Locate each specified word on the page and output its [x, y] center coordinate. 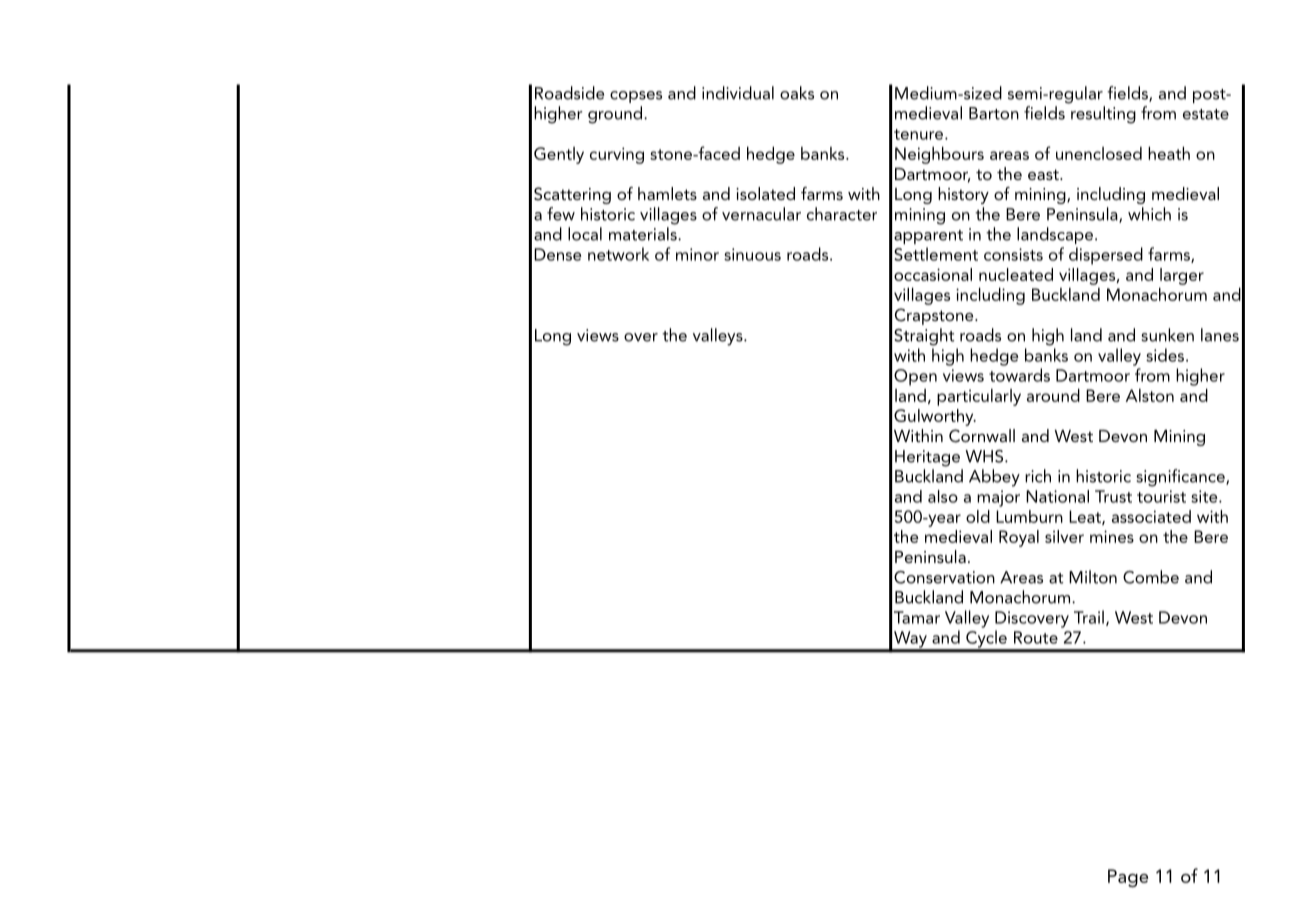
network [618, 254]
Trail [1089, 617]
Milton [1093, 577]
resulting [1103, 115]
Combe [1151, 577]
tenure [920, 134]
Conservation [944, 577]
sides [1165, 355]
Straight [924, 337]
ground [616, 115]
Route [1036, 637]
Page [1128, 878]
